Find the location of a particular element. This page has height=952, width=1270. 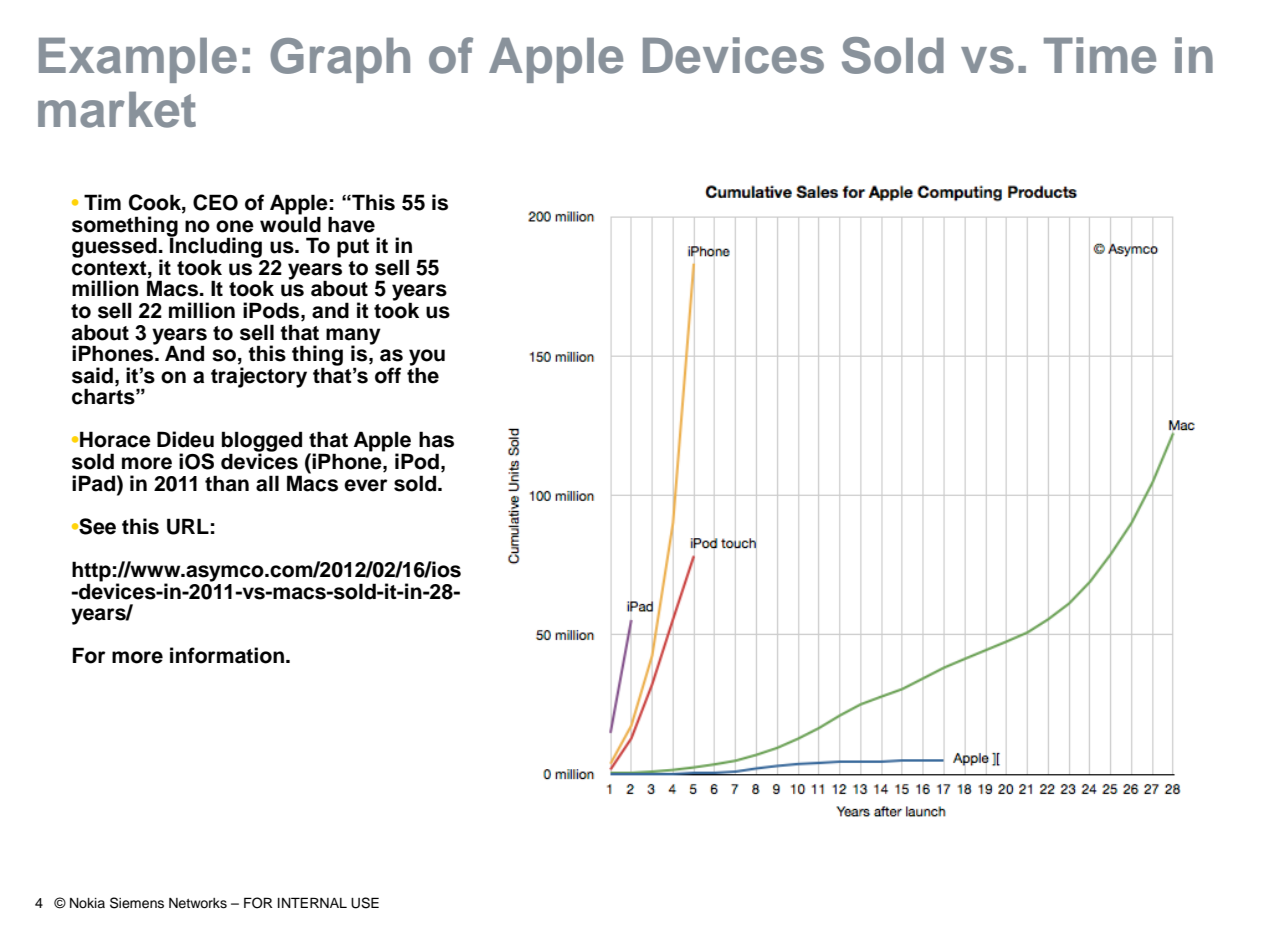

than is located at coordinates (227, 483).
